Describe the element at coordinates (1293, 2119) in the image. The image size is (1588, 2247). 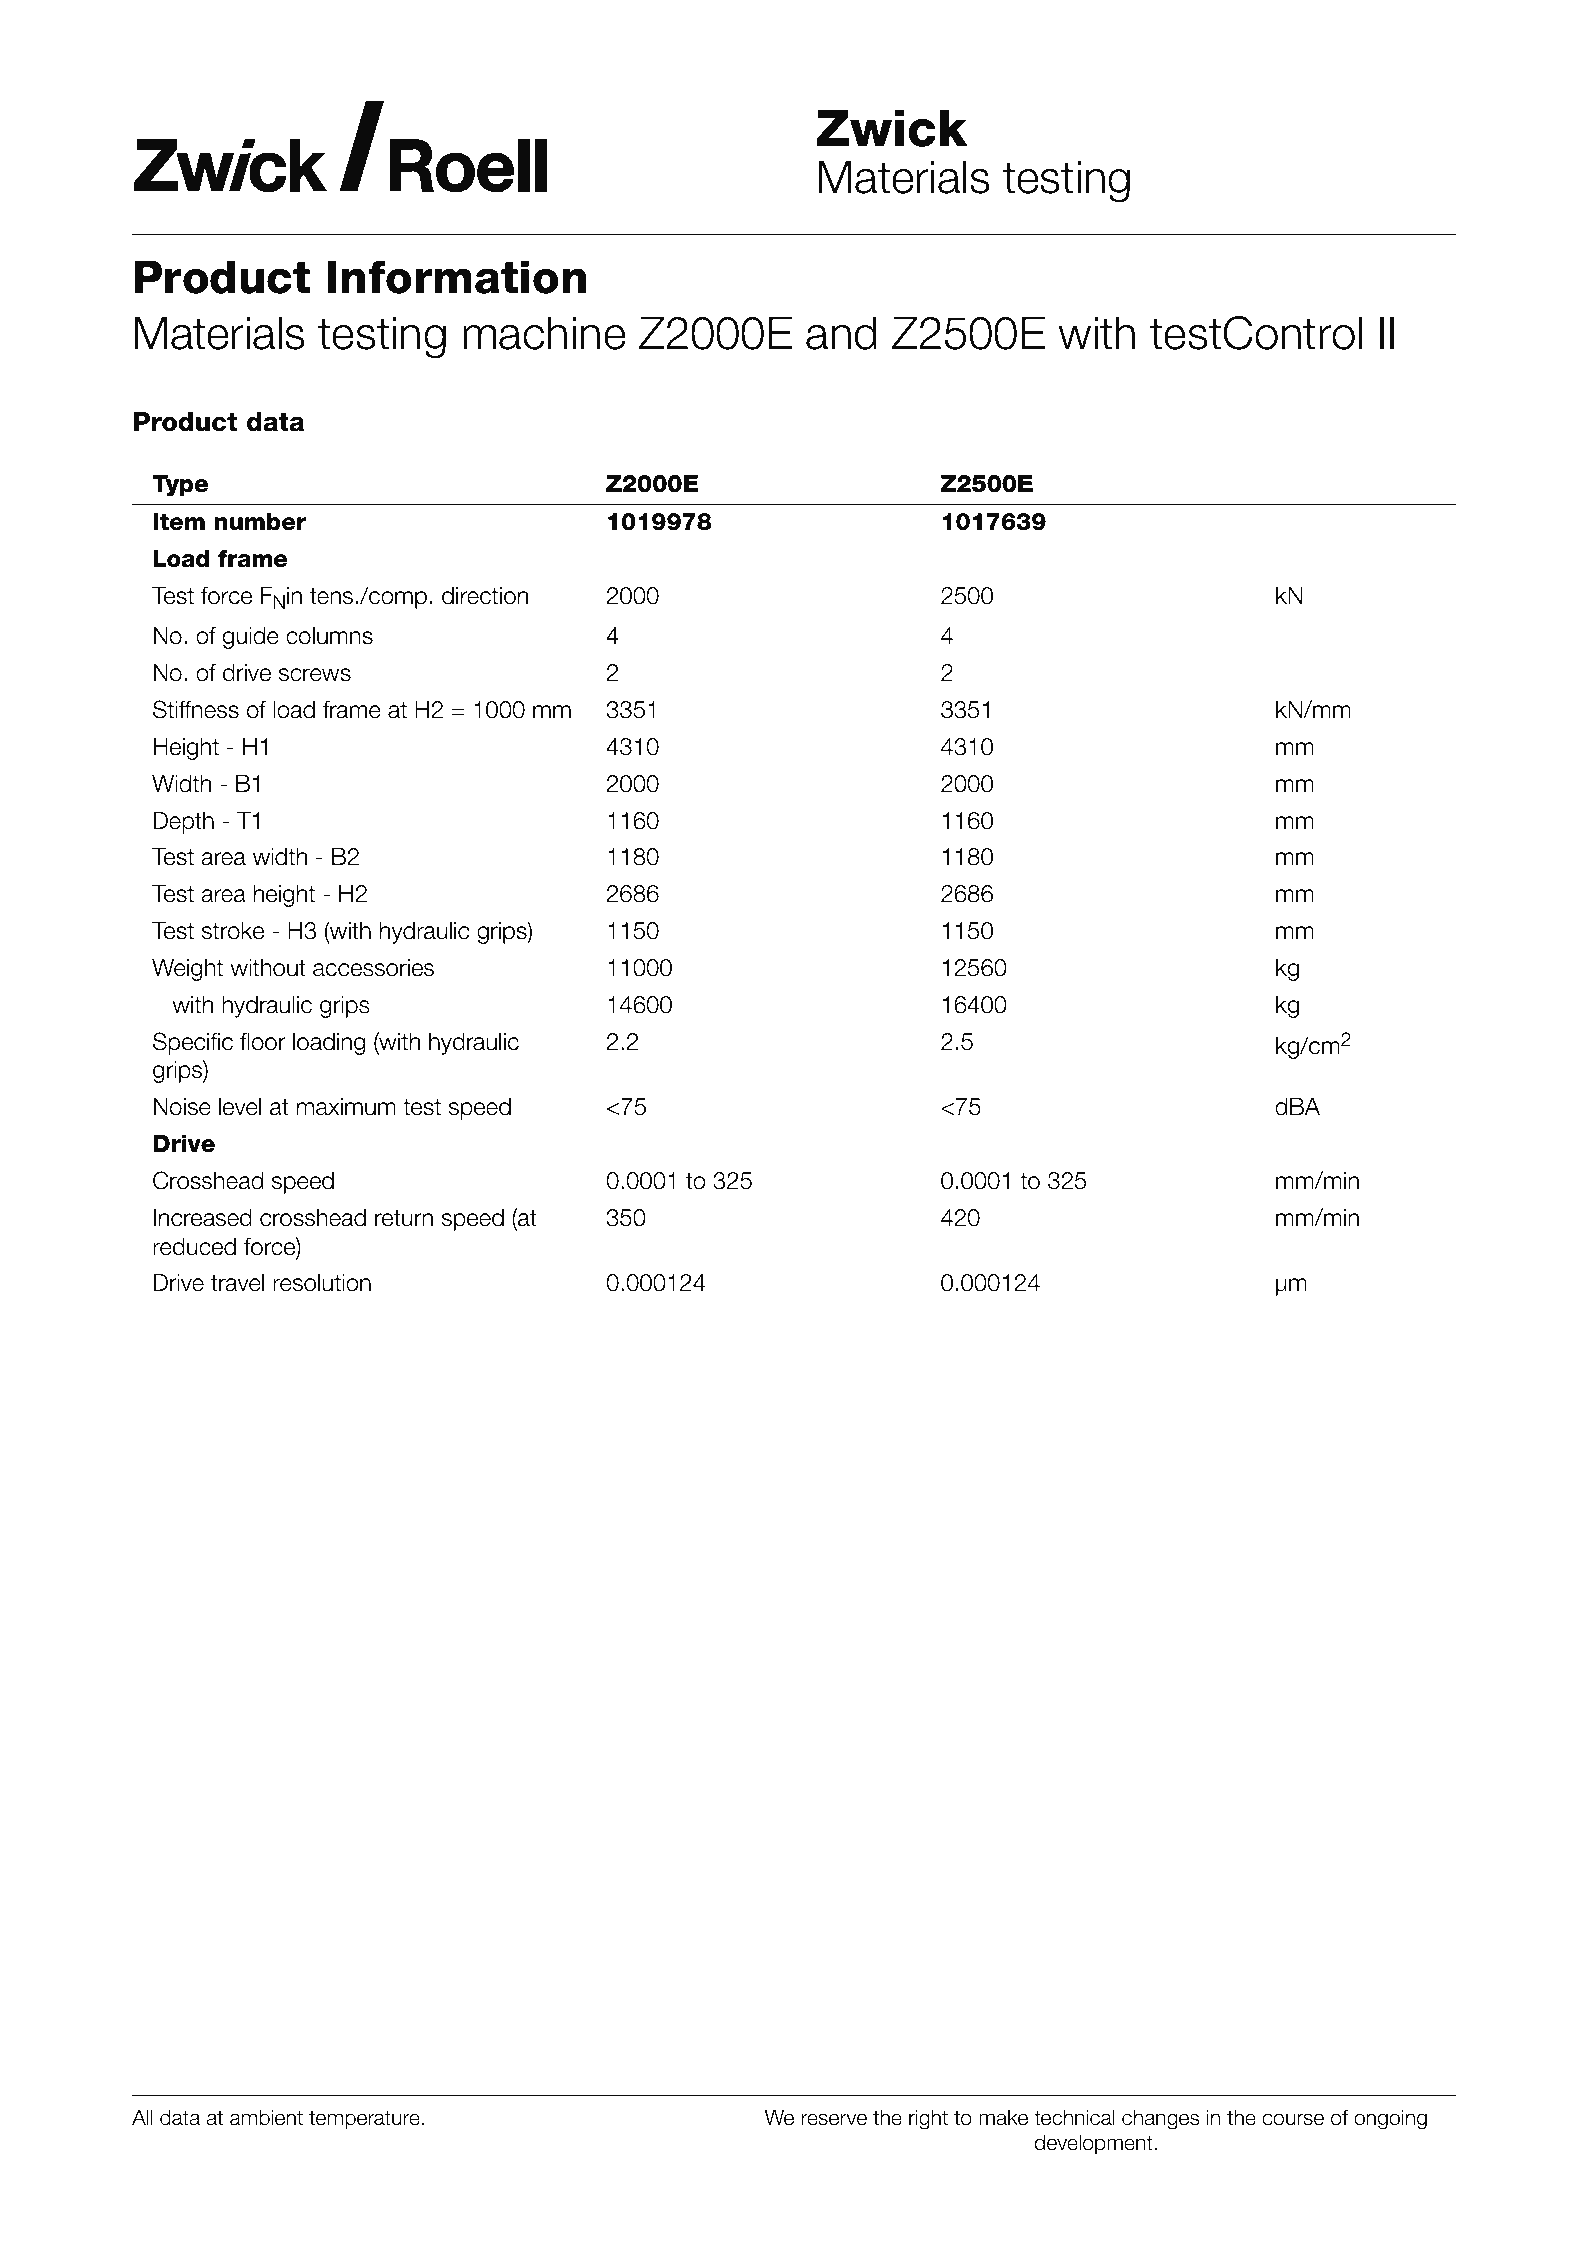
I see `course` at that location.
